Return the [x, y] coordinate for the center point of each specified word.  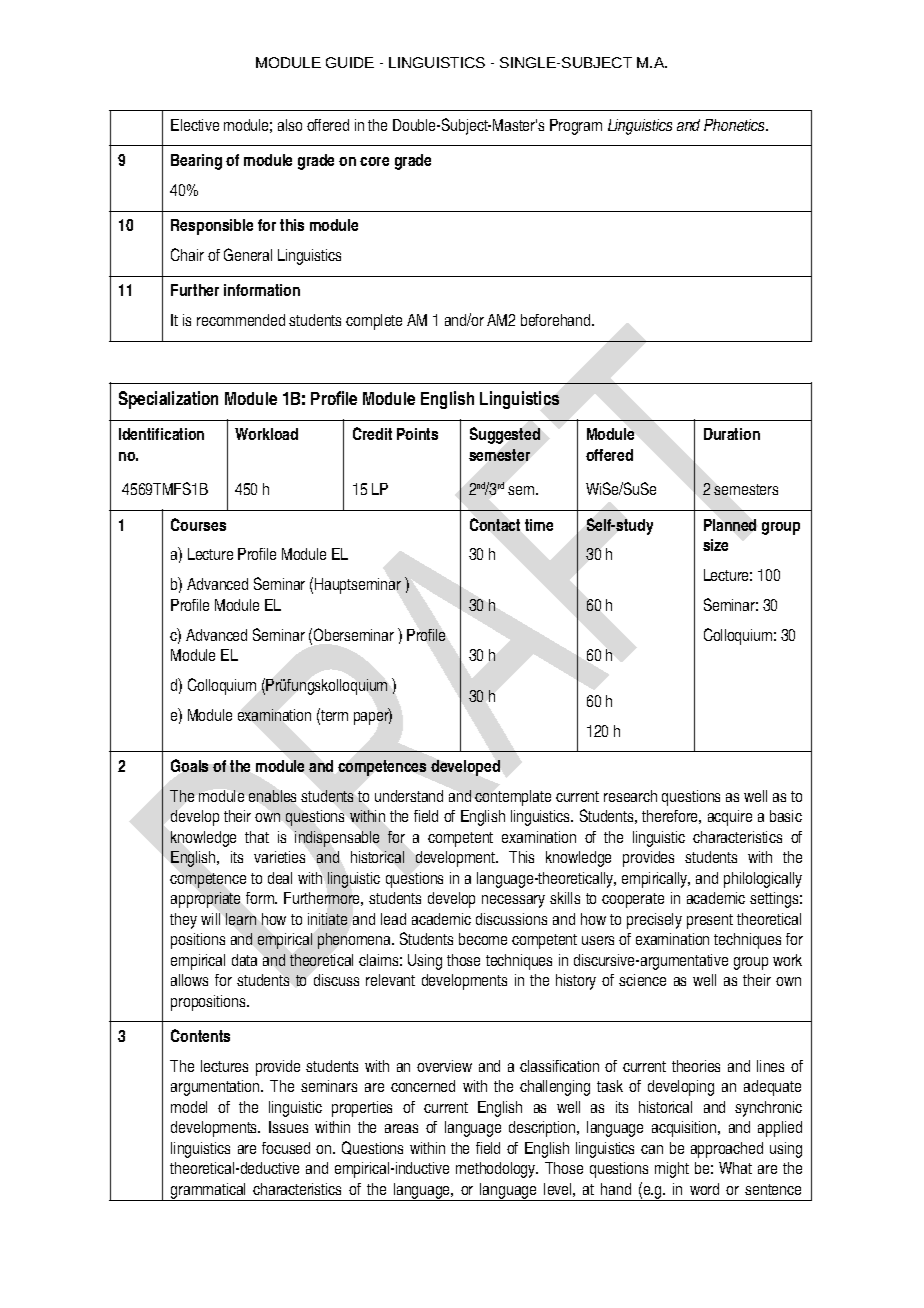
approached [727, 1150]
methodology [497, 1170]
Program [576, 127]
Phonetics [736, 125]
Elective [195, 125]
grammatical [209, 1192]
